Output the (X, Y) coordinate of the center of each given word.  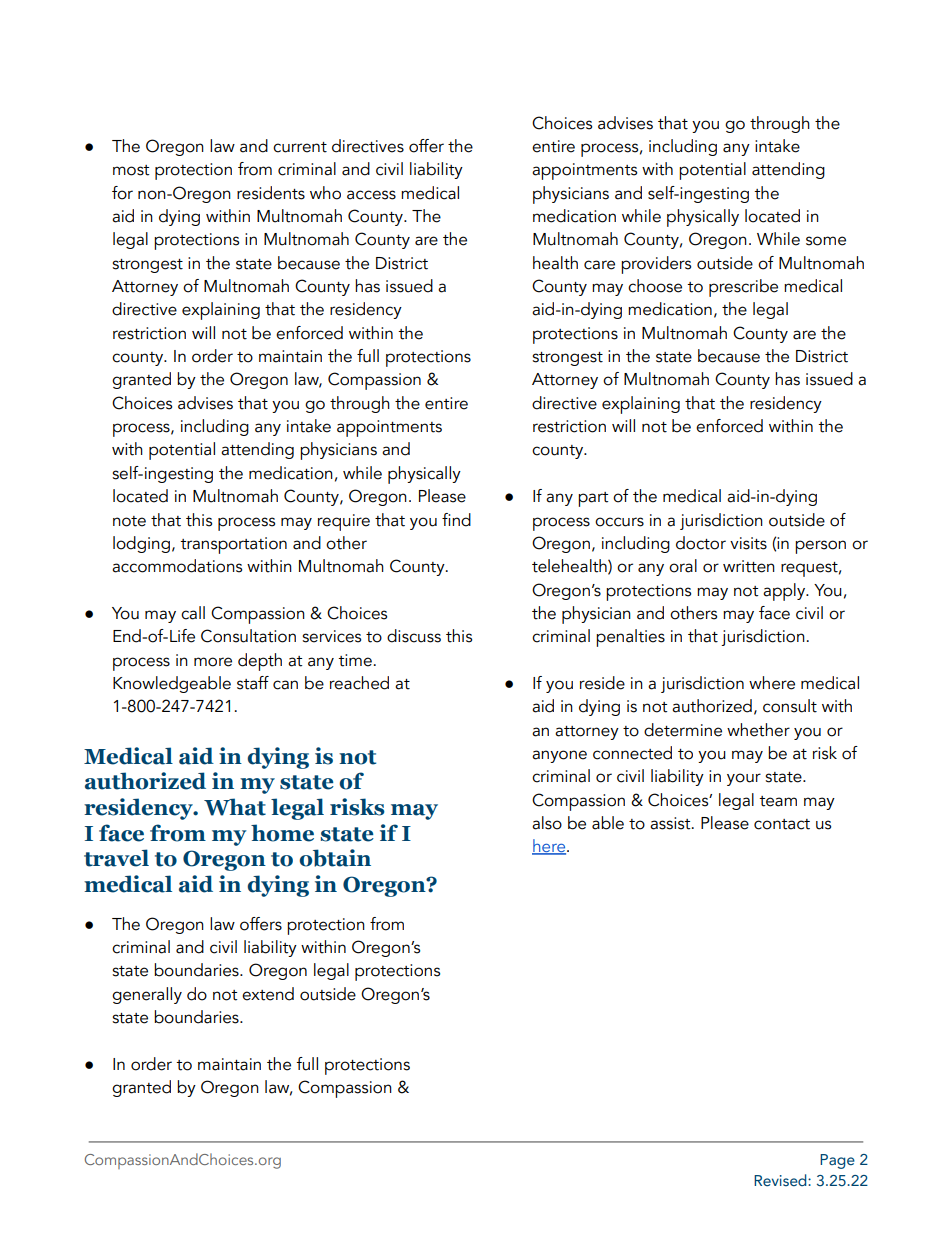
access (371, 195)
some (826, 241)
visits (748, 543)
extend (268, 994)
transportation (233, 545)
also (547, 823)
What (235, 807)
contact (782, 824)
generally (147, 995)
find (456, 520)
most (131, 170)
